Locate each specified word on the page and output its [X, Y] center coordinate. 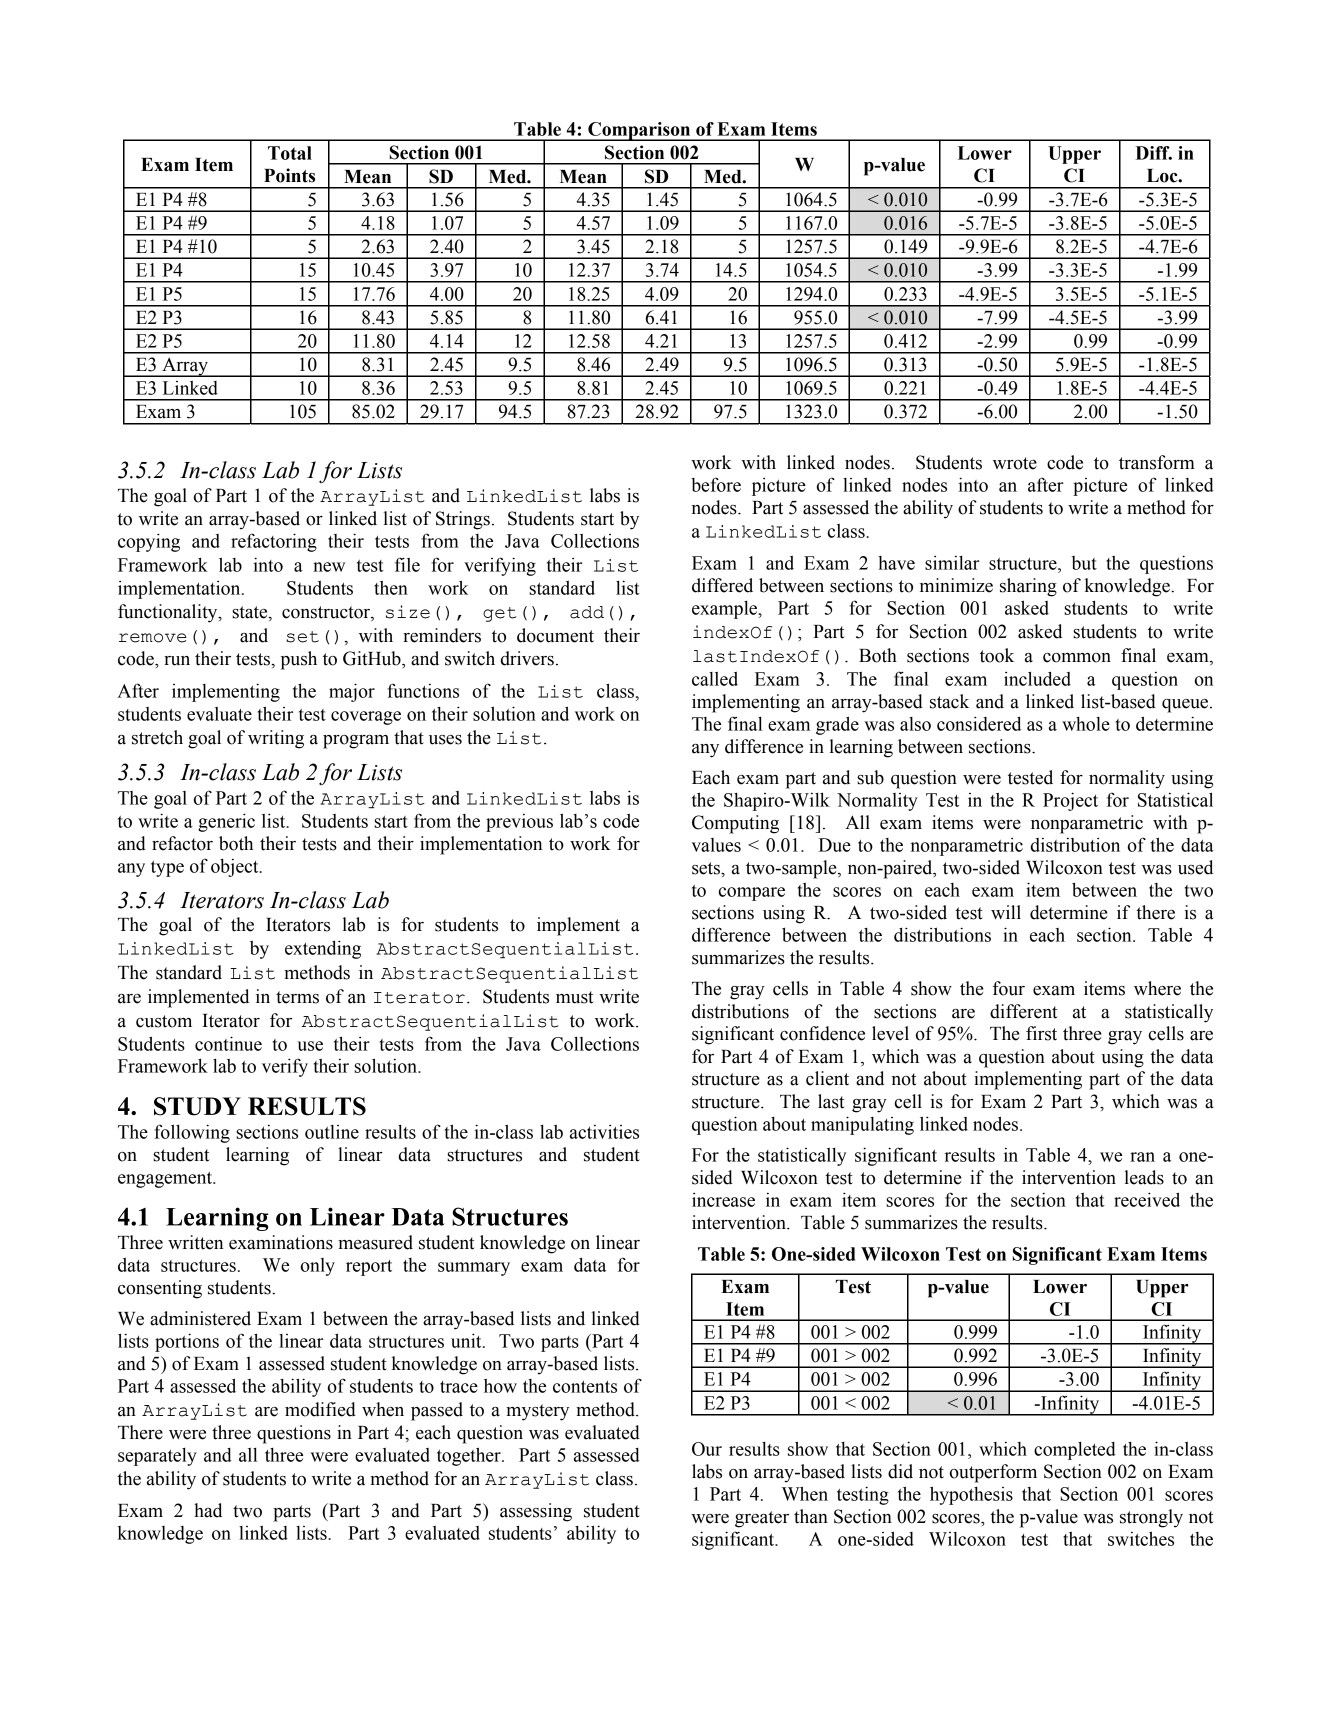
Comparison [639, 131]
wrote [1015, 463]
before [716, 484]
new [329, 567]
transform [1157, 462]
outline [332, 1132]
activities [604, 1132]
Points [289, 175]
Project [1070, 801]
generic [226, 822]
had [208, 1510]
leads [1144, 1177]
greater [762, 1519]
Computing [735, 824]
